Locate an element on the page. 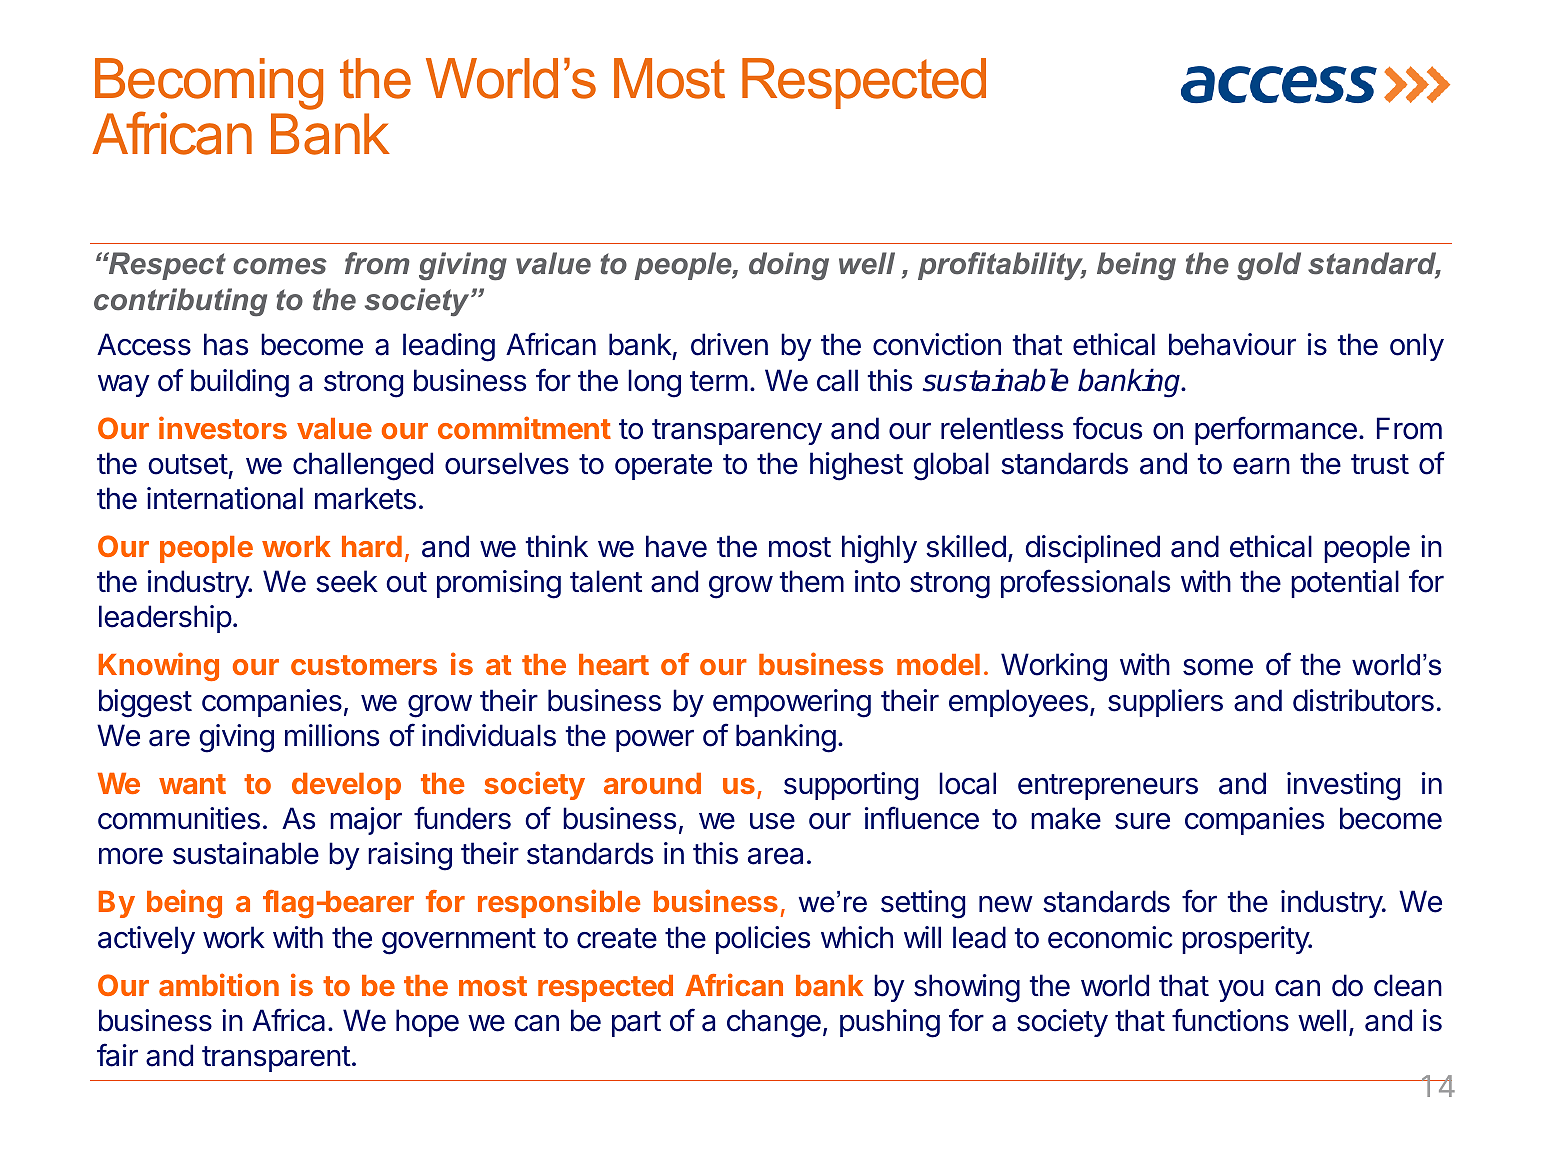 The width and height of the document is (1541, 1156). sure is located at coordinates (1142, 821).
